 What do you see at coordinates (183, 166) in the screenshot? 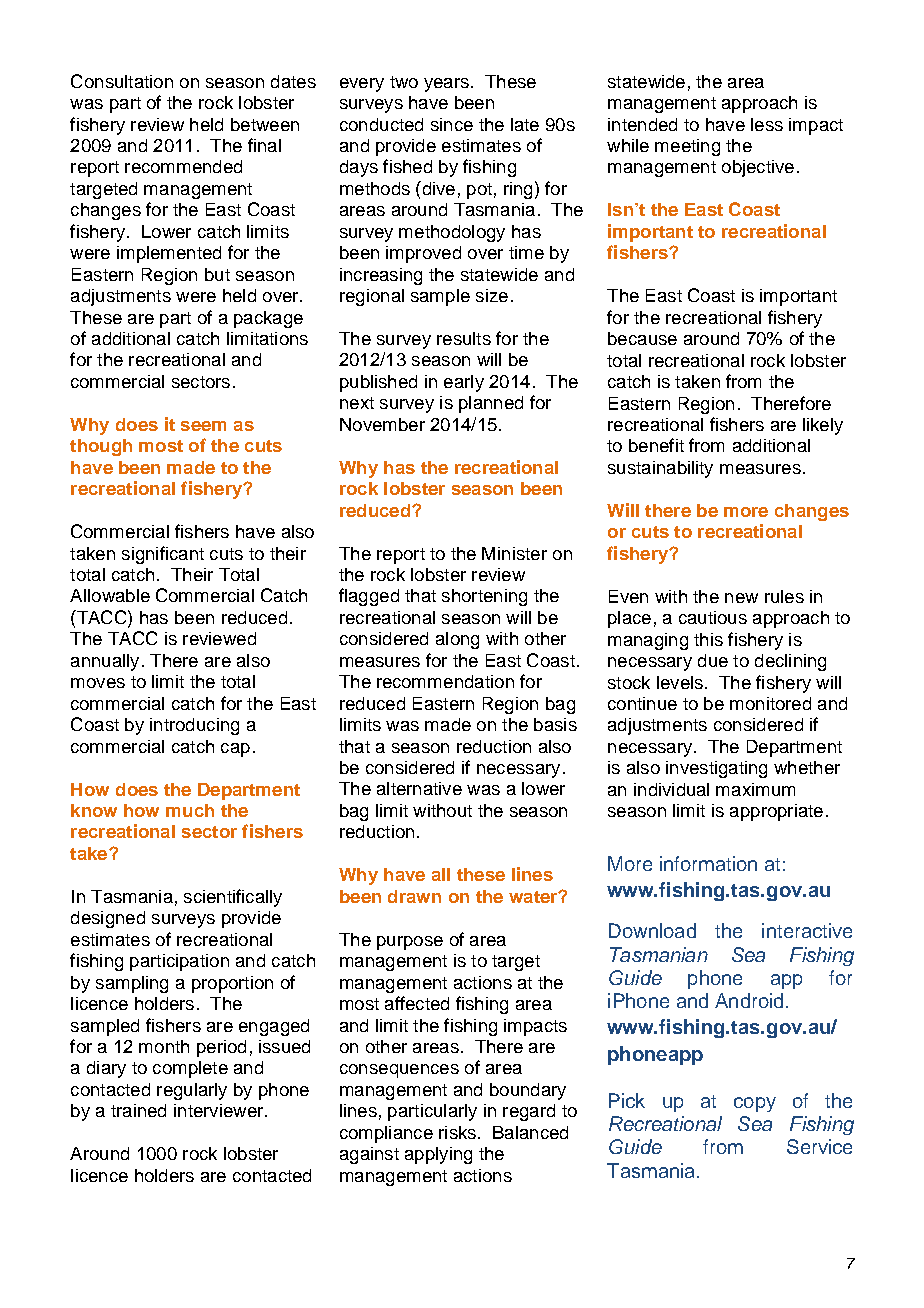
I see `recommended` at bounding box center [183, 166].
